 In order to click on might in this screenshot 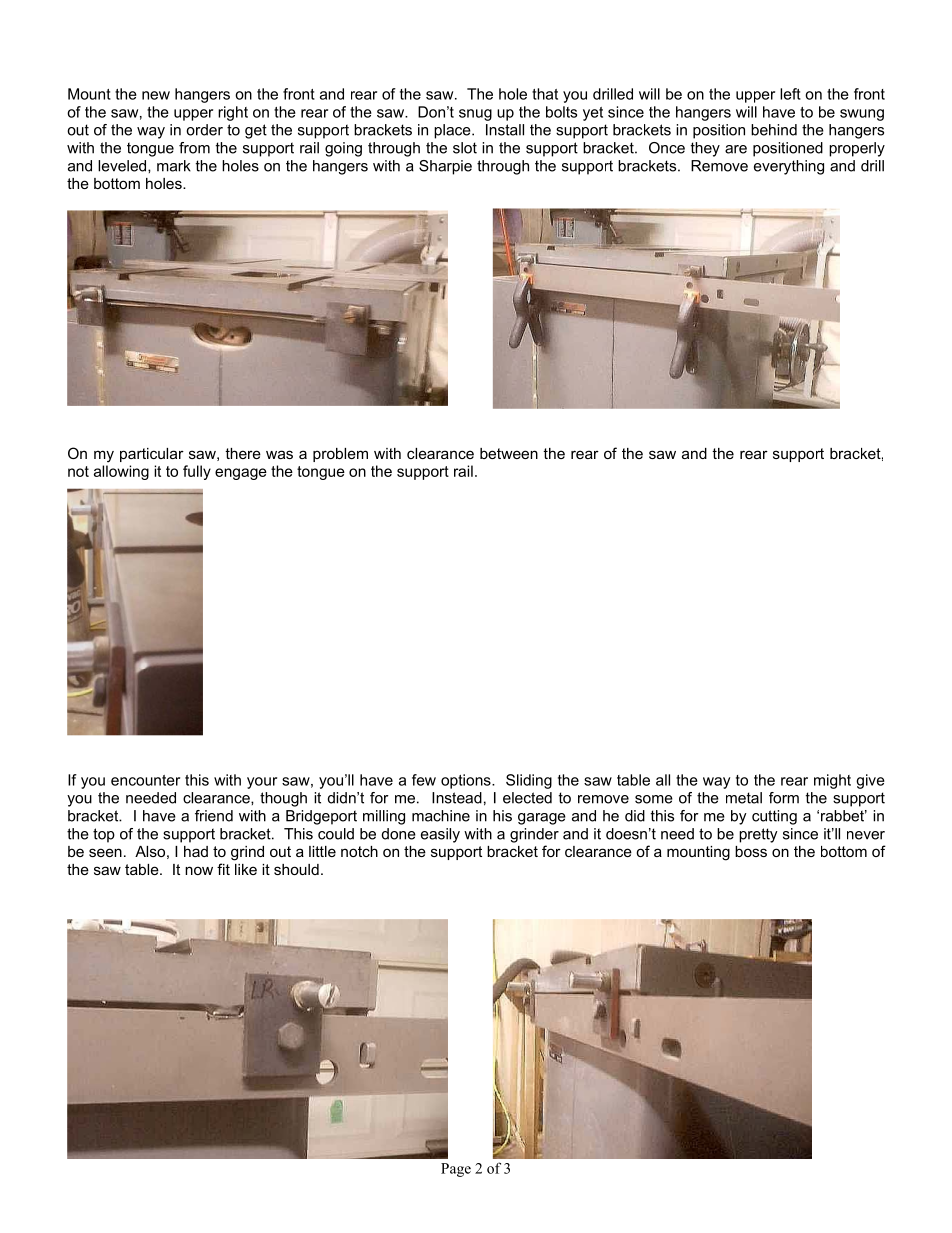, I will do `click(832, 781)`.
